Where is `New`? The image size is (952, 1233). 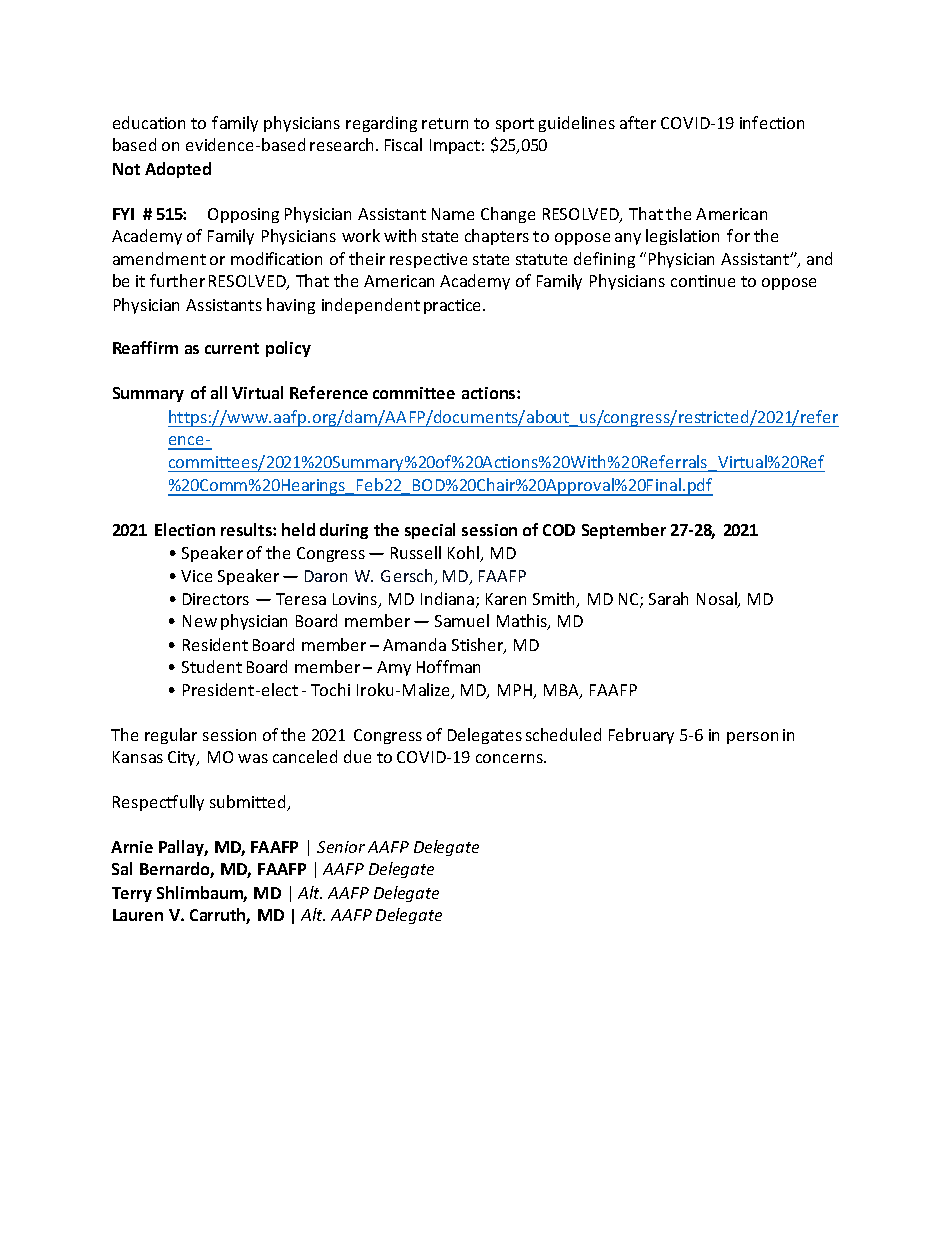
New is located at coordinates (200, 621).
